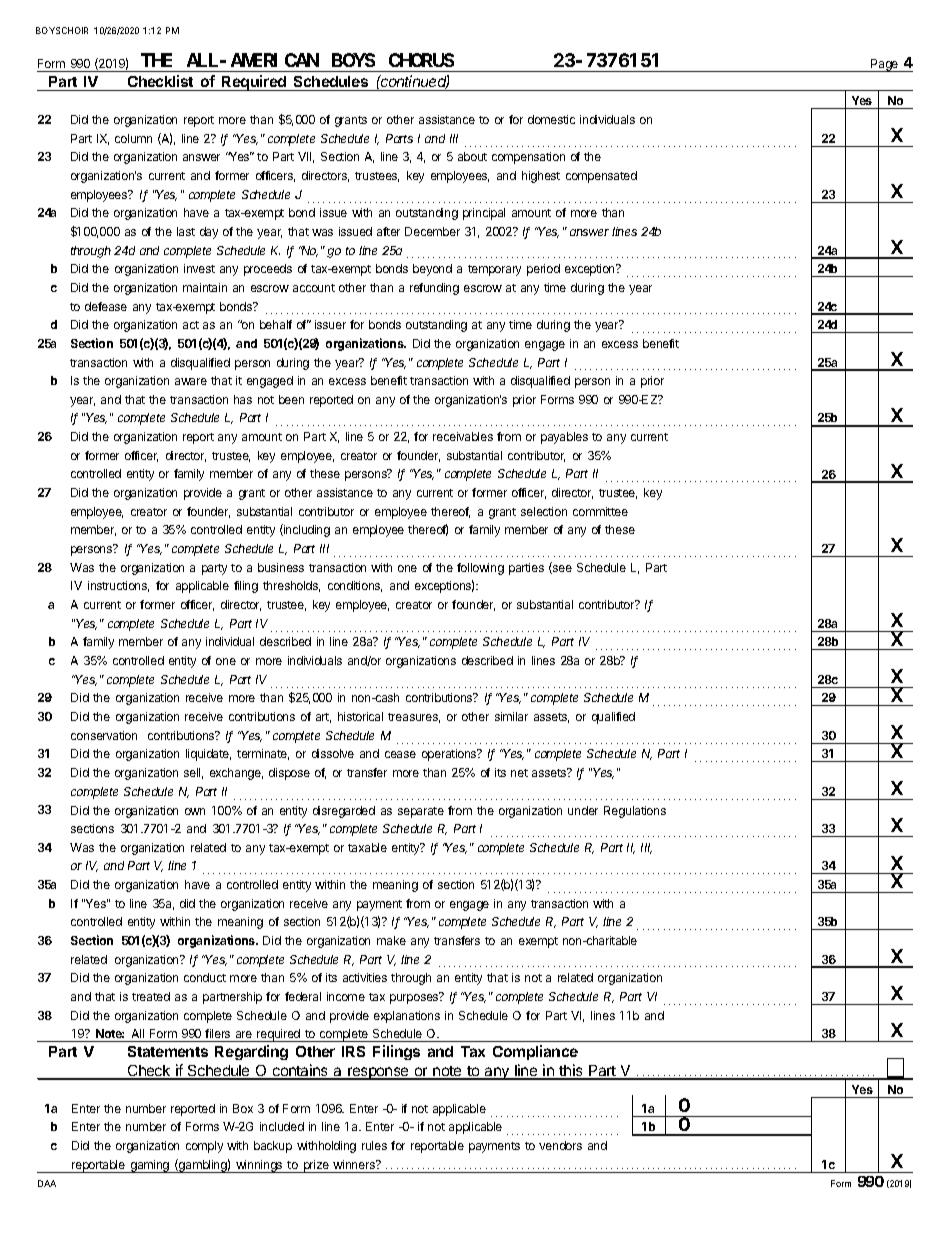 This screenshot has height=1233, width=952. Describe the element at coordinates (600, 511) in the screenshot. I see `committee` at that location.
